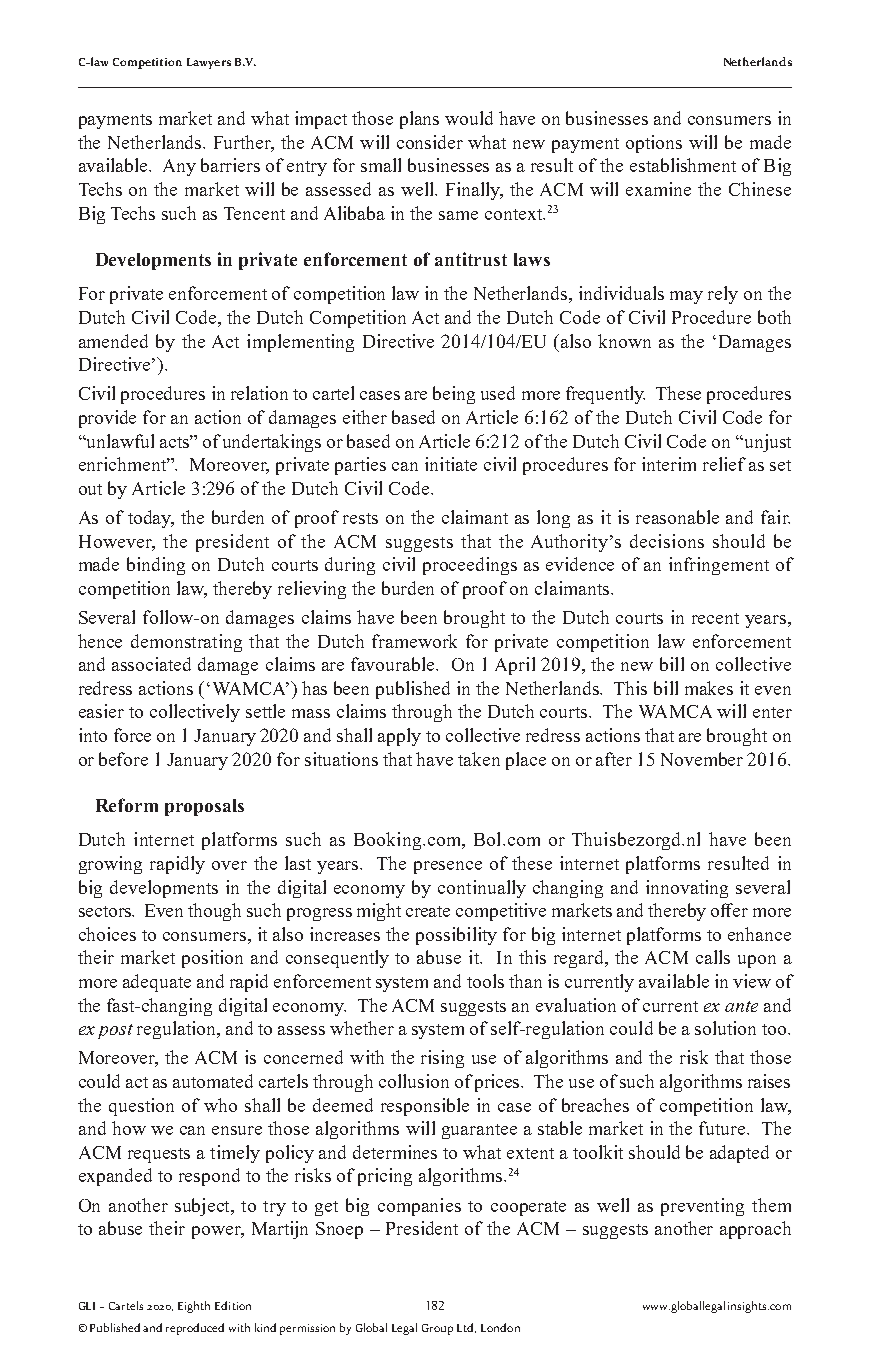 Image resolution: width=870 pixels, height=1372 pixels. I want to click on makes, so click(709, 688).
